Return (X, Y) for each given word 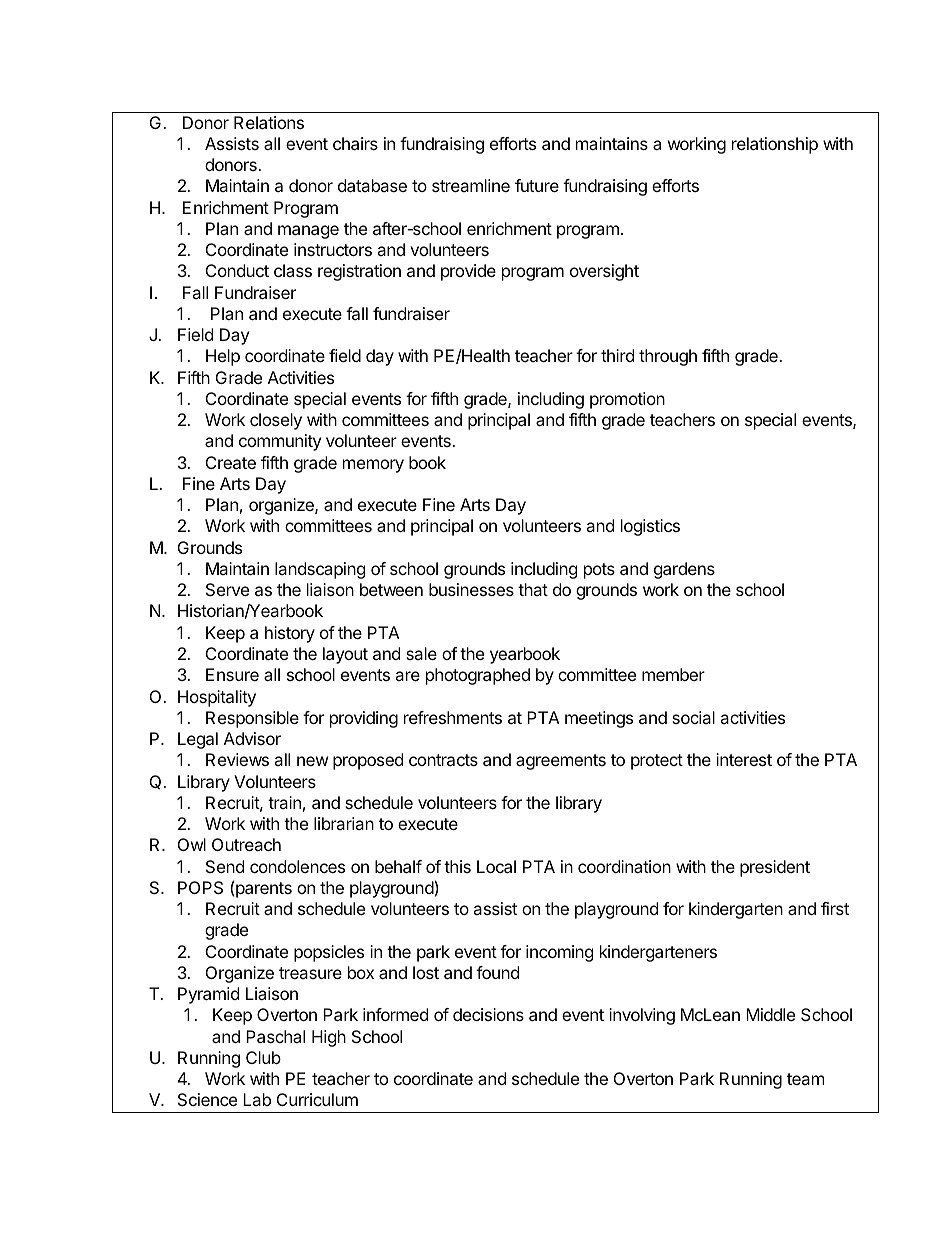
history (290, 634)
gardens (684, 570)
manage (308, 232)
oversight (604, 272)
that (533, 589)
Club (263, 1057)
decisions (488, 1014)
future (537, 185)
